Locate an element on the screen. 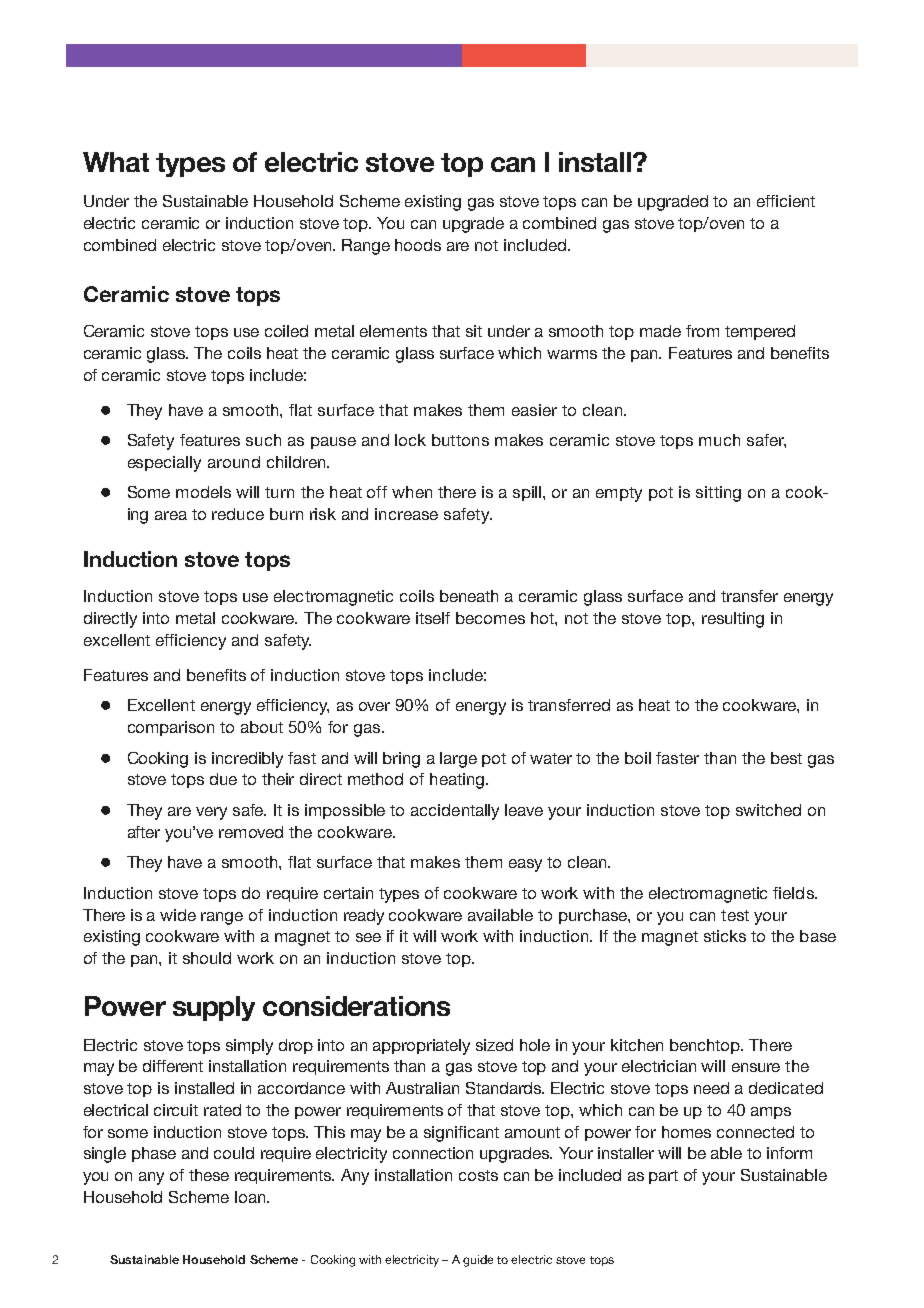 The height and width of the screenshot is (1308, 924). these is located at coordinates (209, 1175).
